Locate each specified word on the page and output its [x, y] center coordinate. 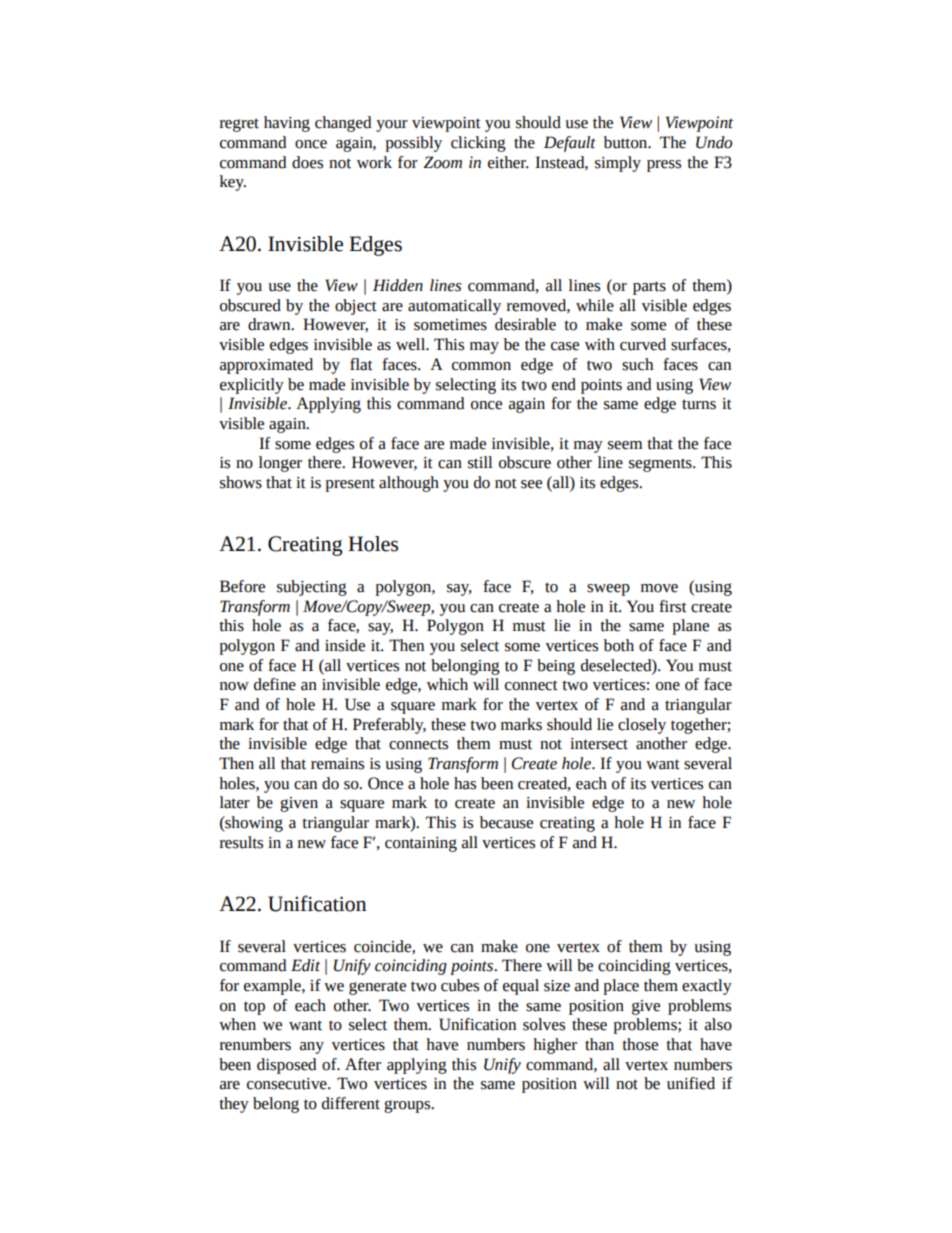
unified [691, 1083]
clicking [478, 144]
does [307, 162]
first [673, 606]
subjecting [312, 588]
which [447, 684]
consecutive [288, 1084]
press [664, 166]
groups [408, 1106]
